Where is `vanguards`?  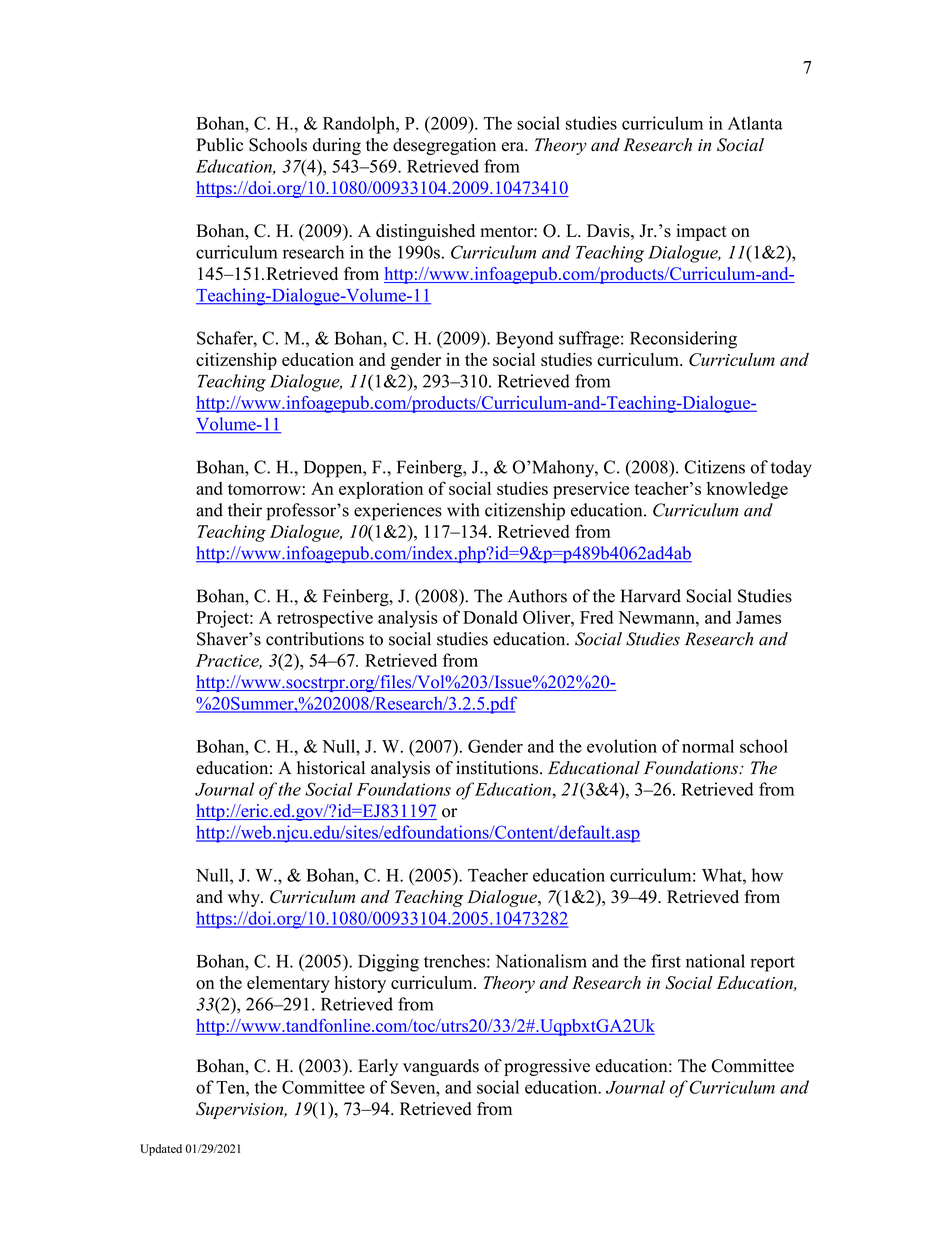
vanguards is located at coordinates (441, 1067).
